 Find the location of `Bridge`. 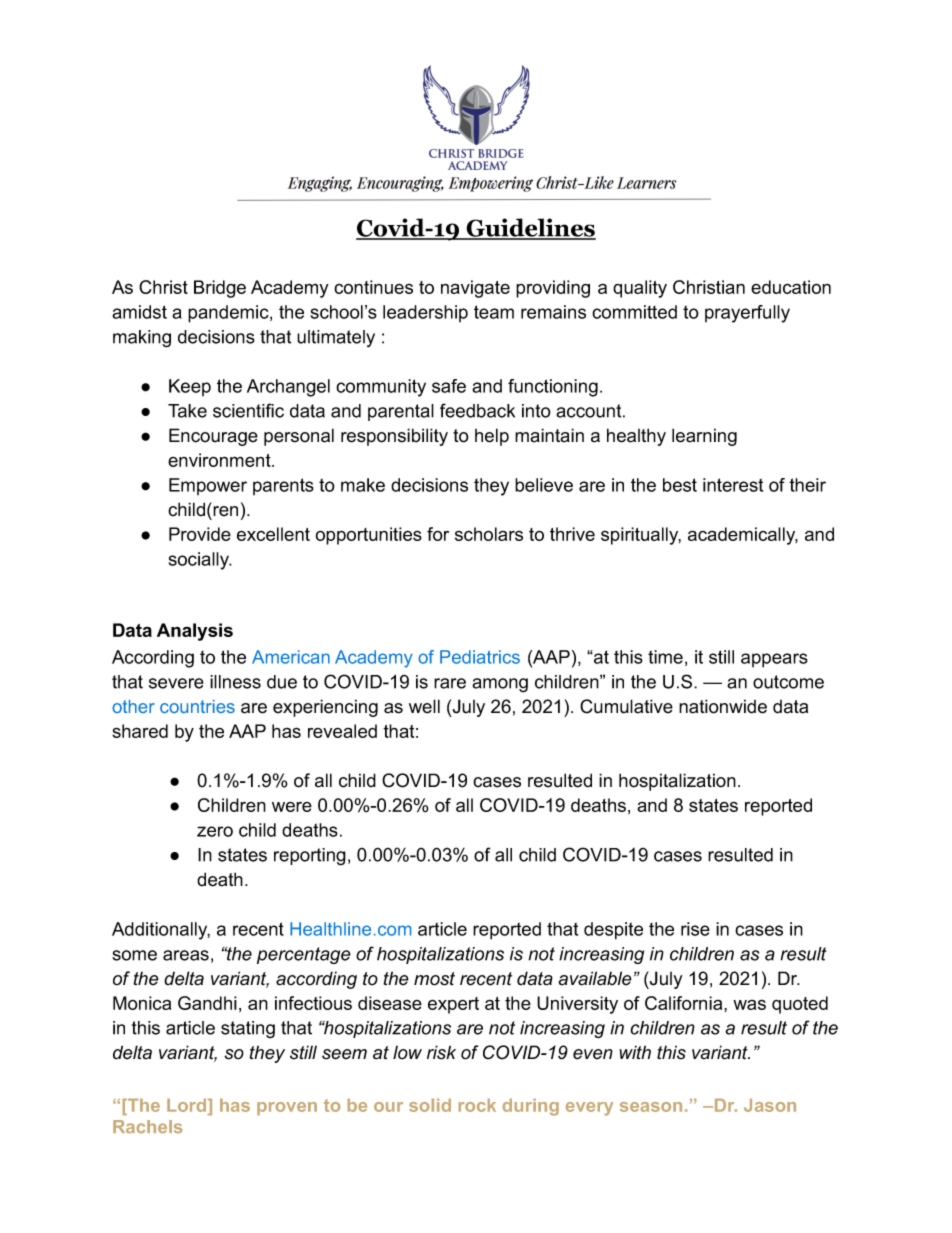

Bridge is located at coordinates (220, 289).
